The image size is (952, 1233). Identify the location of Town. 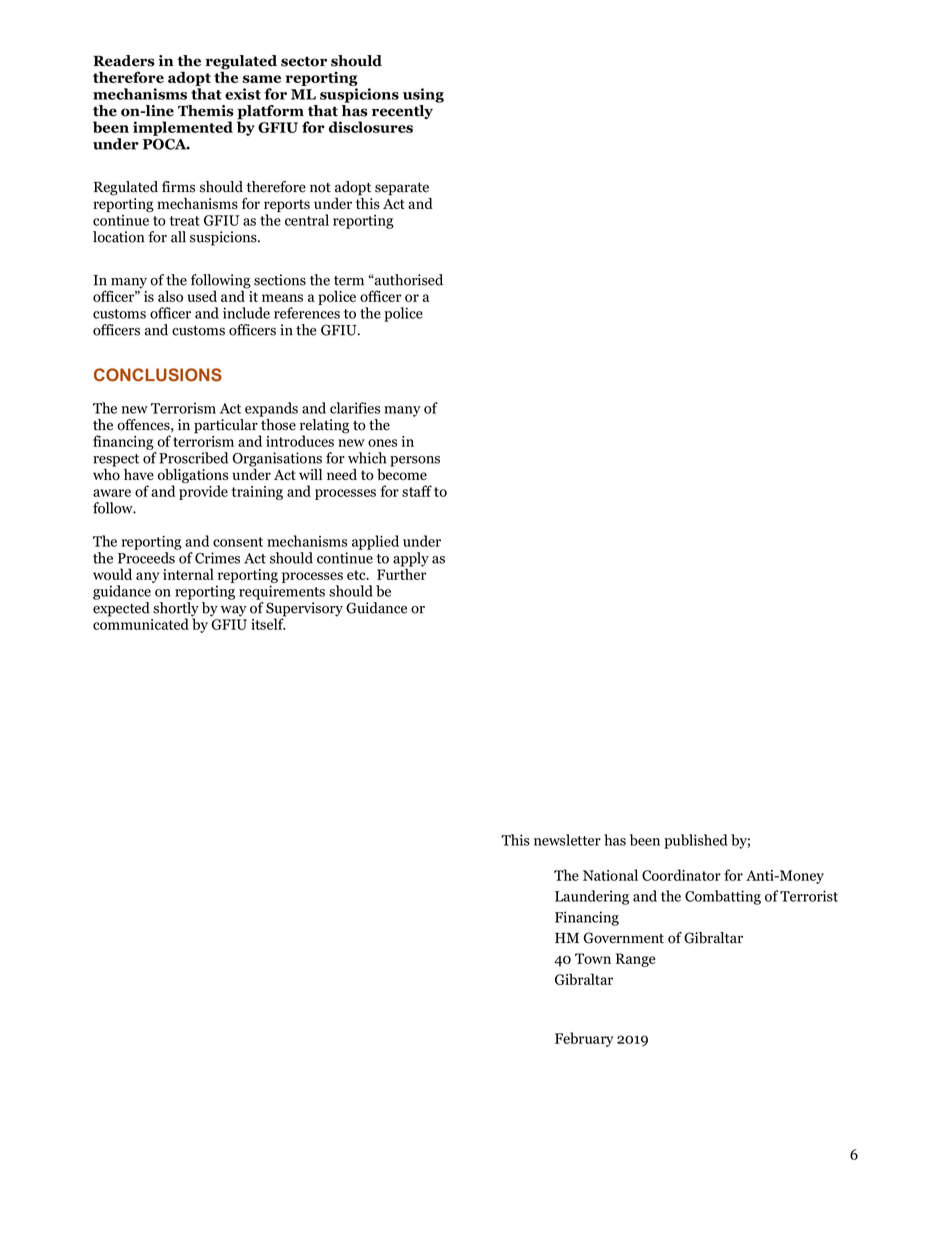
(593, 958).
